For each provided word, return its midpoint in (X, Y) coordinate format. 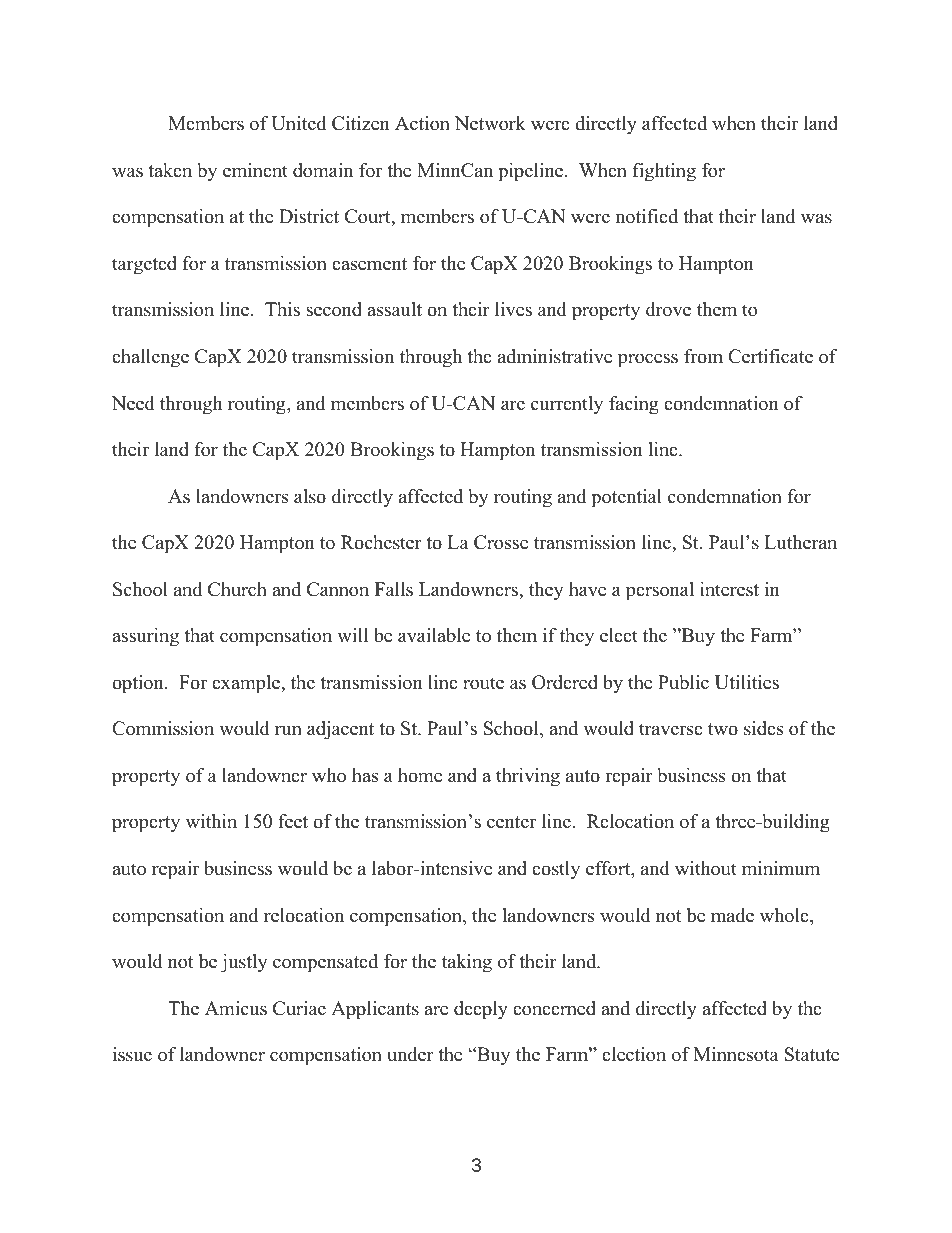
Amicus (236, 1008)
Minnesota (736, 1054)
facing (634, 405)
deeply (481, 1010)
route (483, 683)
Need (133, 403)
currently (567, 405)
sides (763, 728)
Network (490, 123)
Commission (163, 728)
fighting (664, 172)
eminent (255, 170)
